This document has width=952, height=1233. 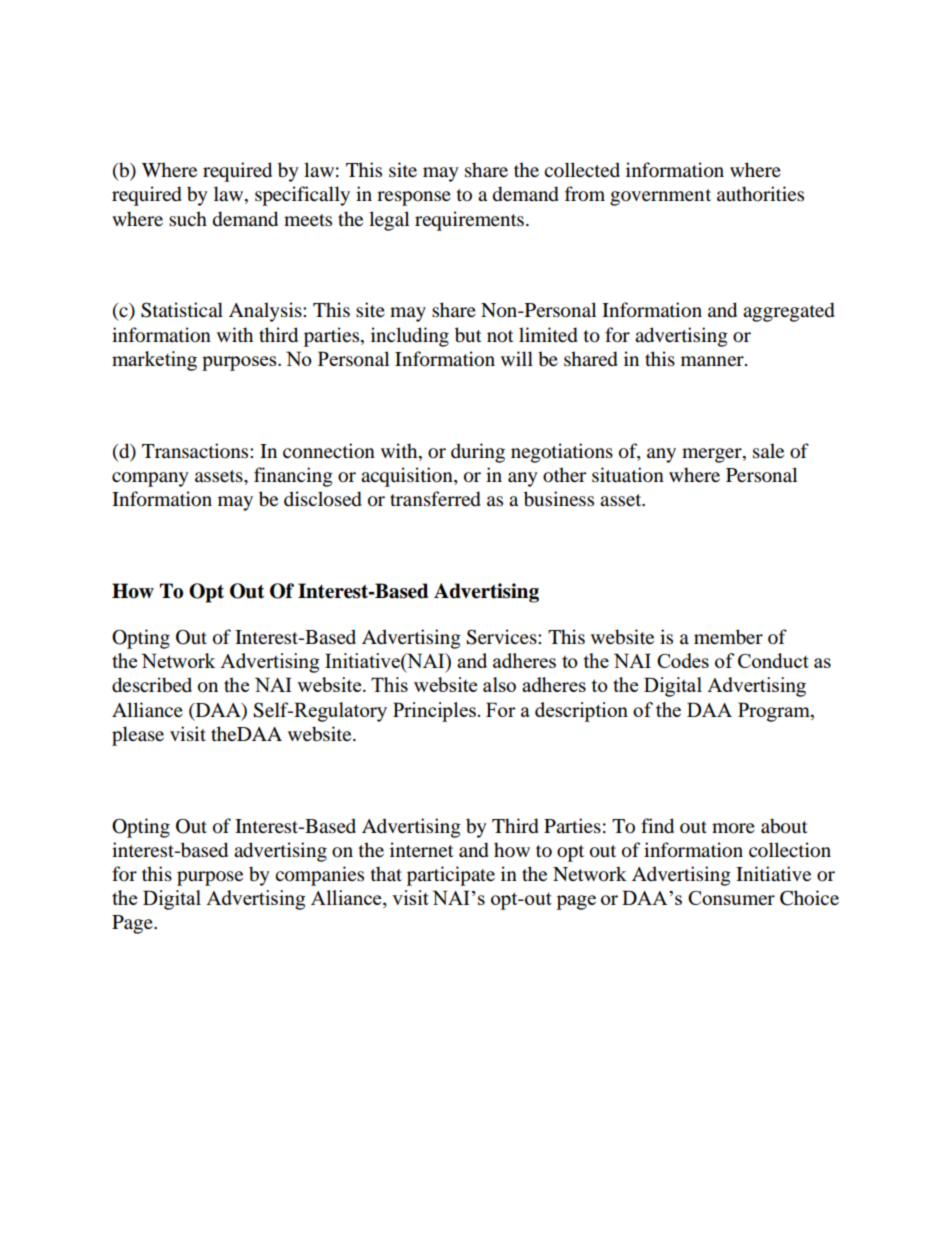 What do you see at coordinates (188, 219) in the document?
I see `such` at bounding box center [188, 219].
